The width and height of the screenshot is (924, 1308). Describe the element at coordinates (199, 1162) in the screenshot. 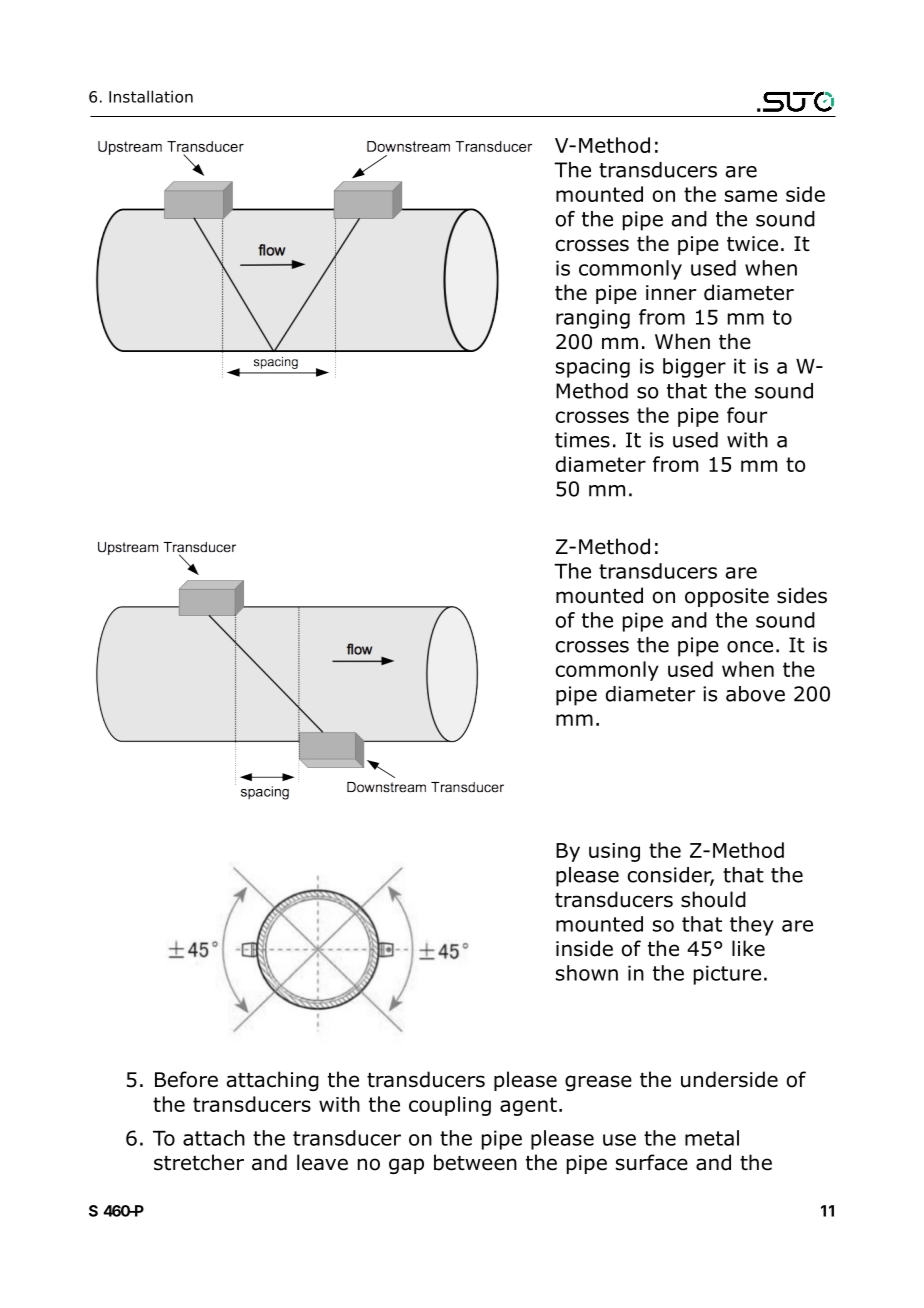

I see `stretcher` at that location.
